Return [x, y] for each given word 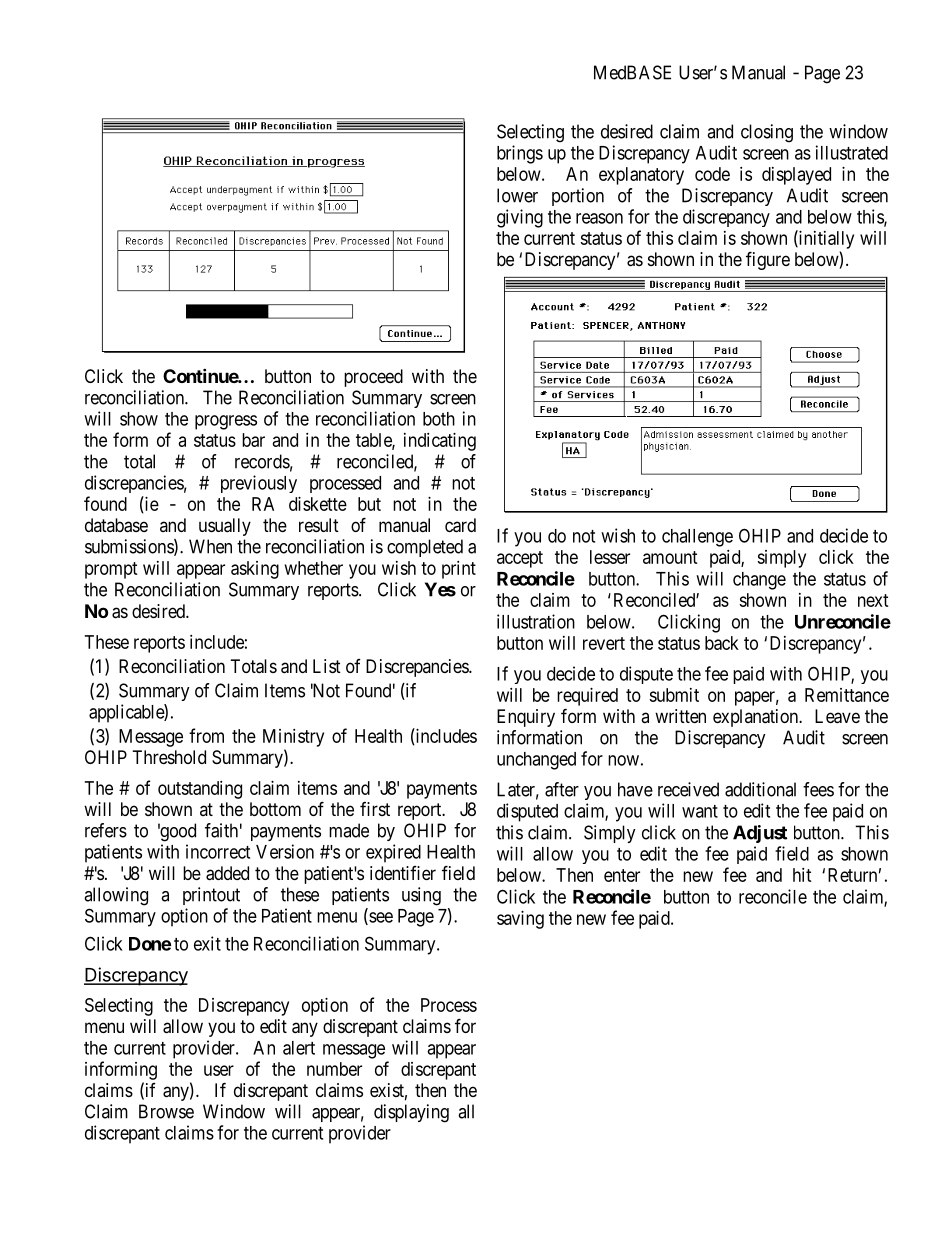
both [439, 419]
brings [520, 154]
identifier [403, 873]
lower [517, 195]
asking [255, 570]
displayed [796, 176]
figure [768, 260]
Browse [166, 1111]
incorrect [218, 851]
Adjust [760, 834]
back [722, 643]
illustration [536, 621]
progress [226, 422]
